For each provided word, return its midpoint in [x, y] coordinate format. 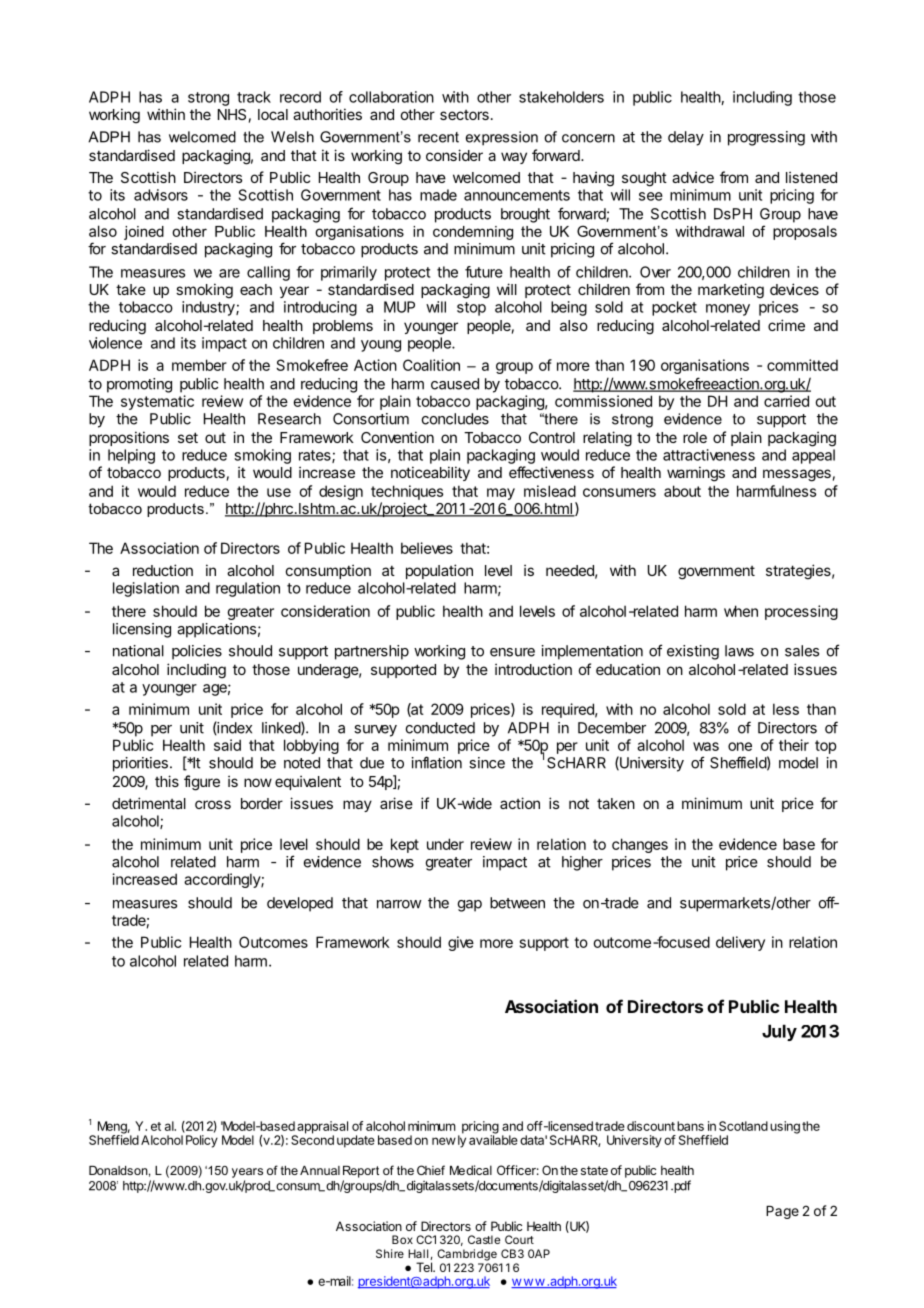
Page [782, 1212]
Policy [202, 1141]
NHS [232, 114]
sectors [464, 115]
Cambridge [467, 1255]
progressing [766, 138]
